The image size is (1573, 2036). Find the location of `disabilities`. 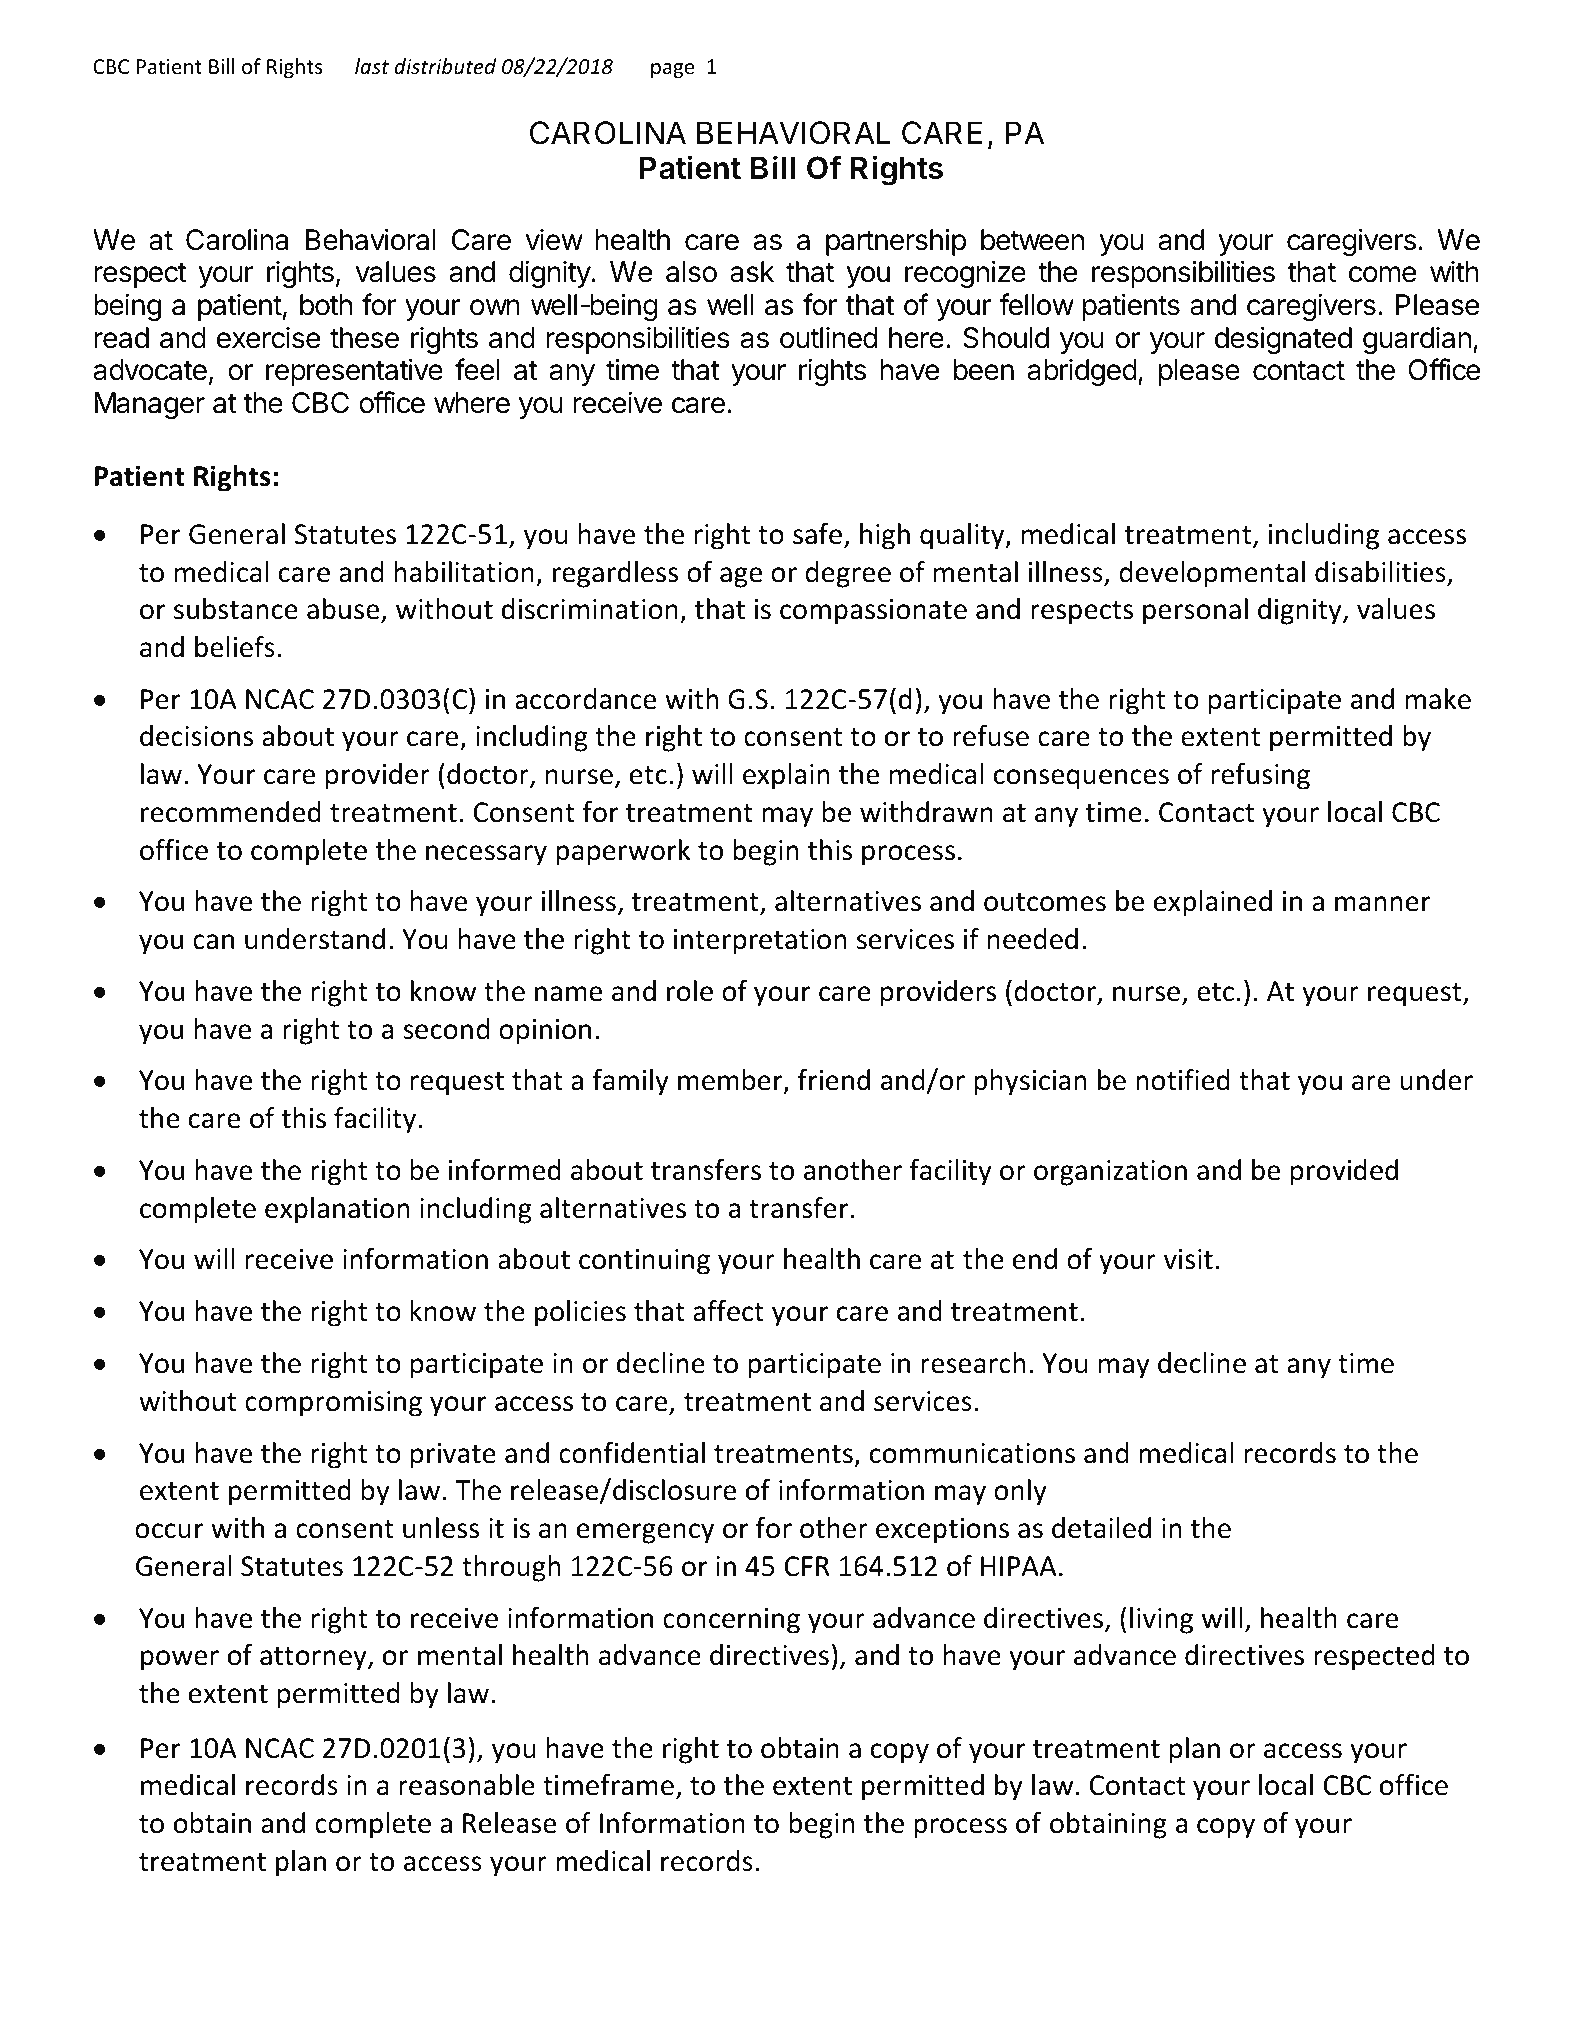

disabilities is located at coordinates (1380, 572).
